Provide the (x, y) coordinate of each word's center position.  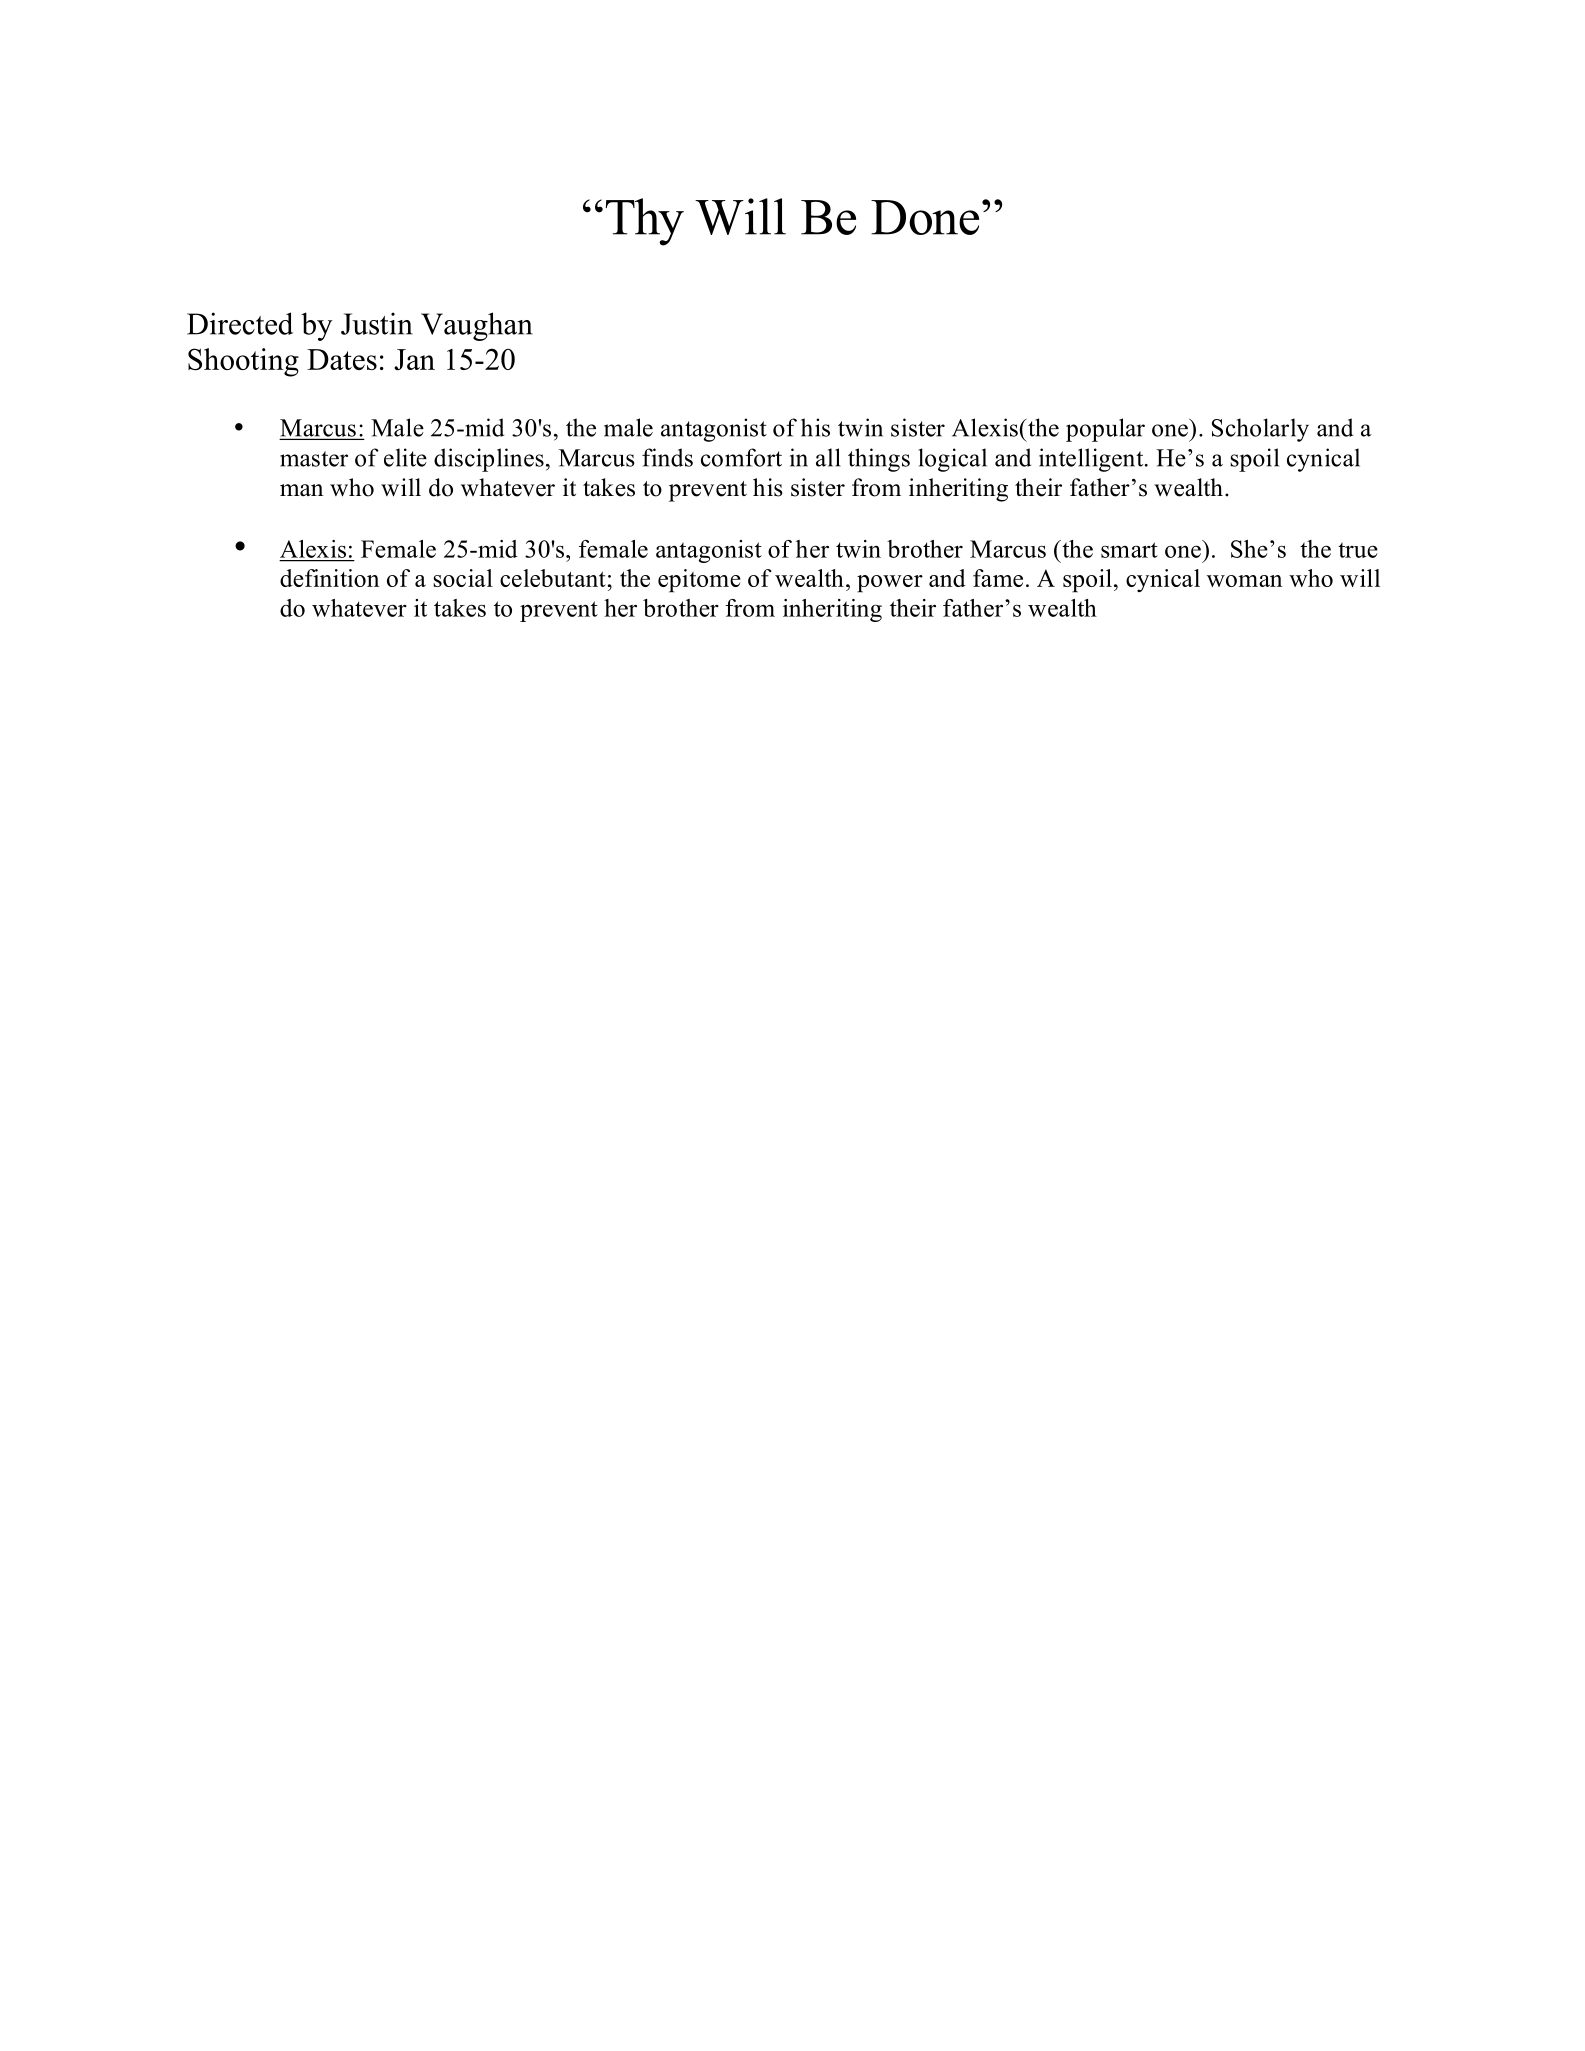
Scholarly (1260, 430)
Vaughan (477, 326)
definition (329, 578)
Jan (414, 359)
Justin (377, 323)
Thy (645, 222)
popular (1105, 430)
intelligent (1092, 460)
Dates (342, 359)
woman (1244, 581)
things (879, 460)
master (314, 459)
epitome (699, 581)
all (828, 457)
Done (925, 217)
